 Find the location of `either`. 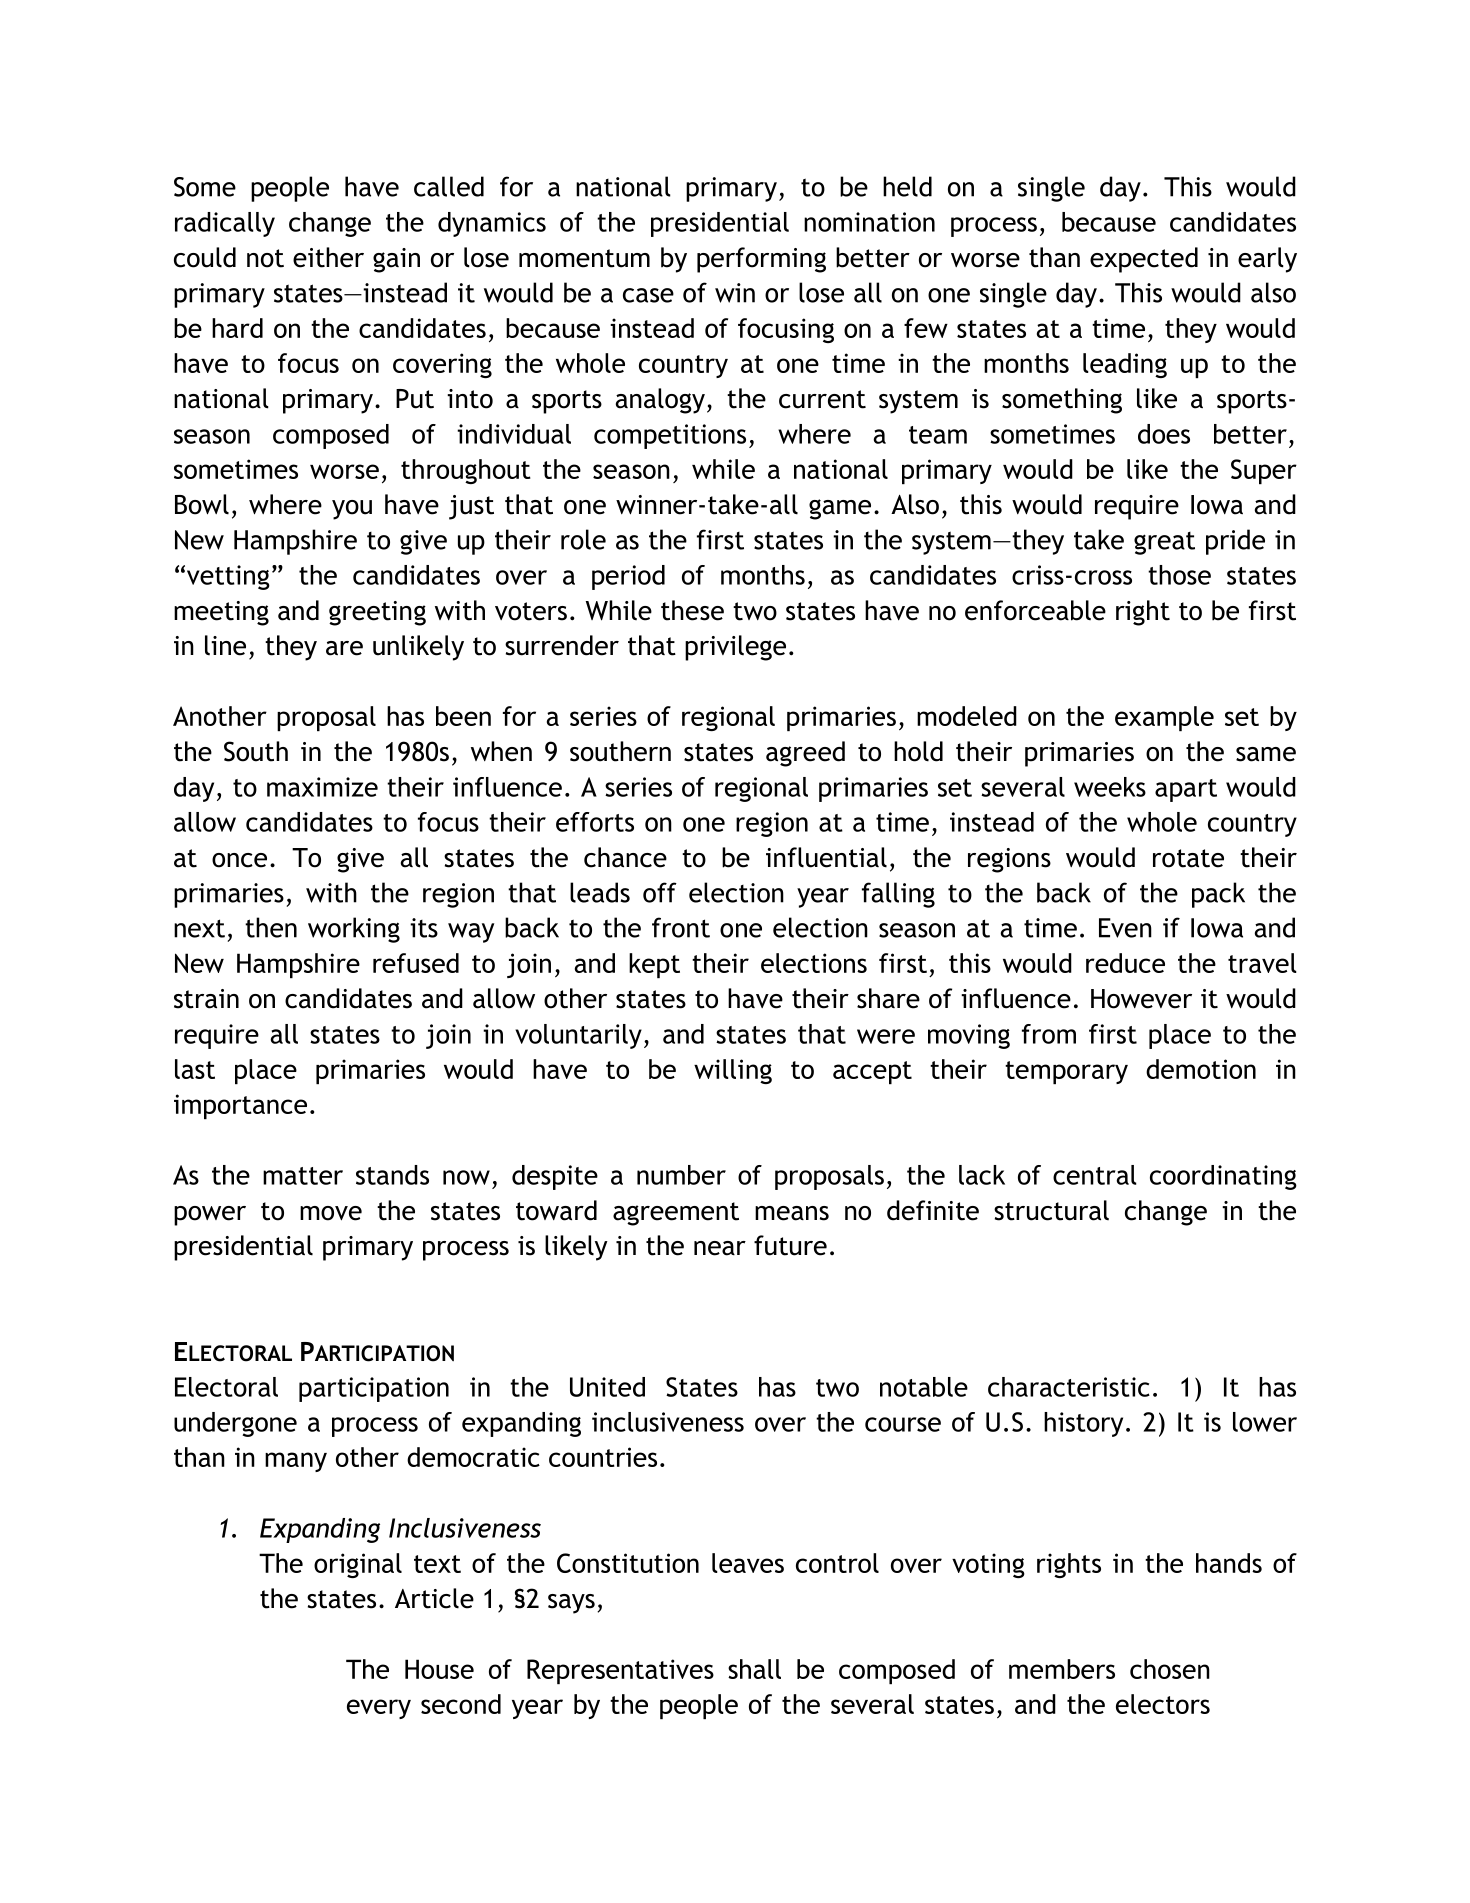

either is located at coordinates (328, 257).
